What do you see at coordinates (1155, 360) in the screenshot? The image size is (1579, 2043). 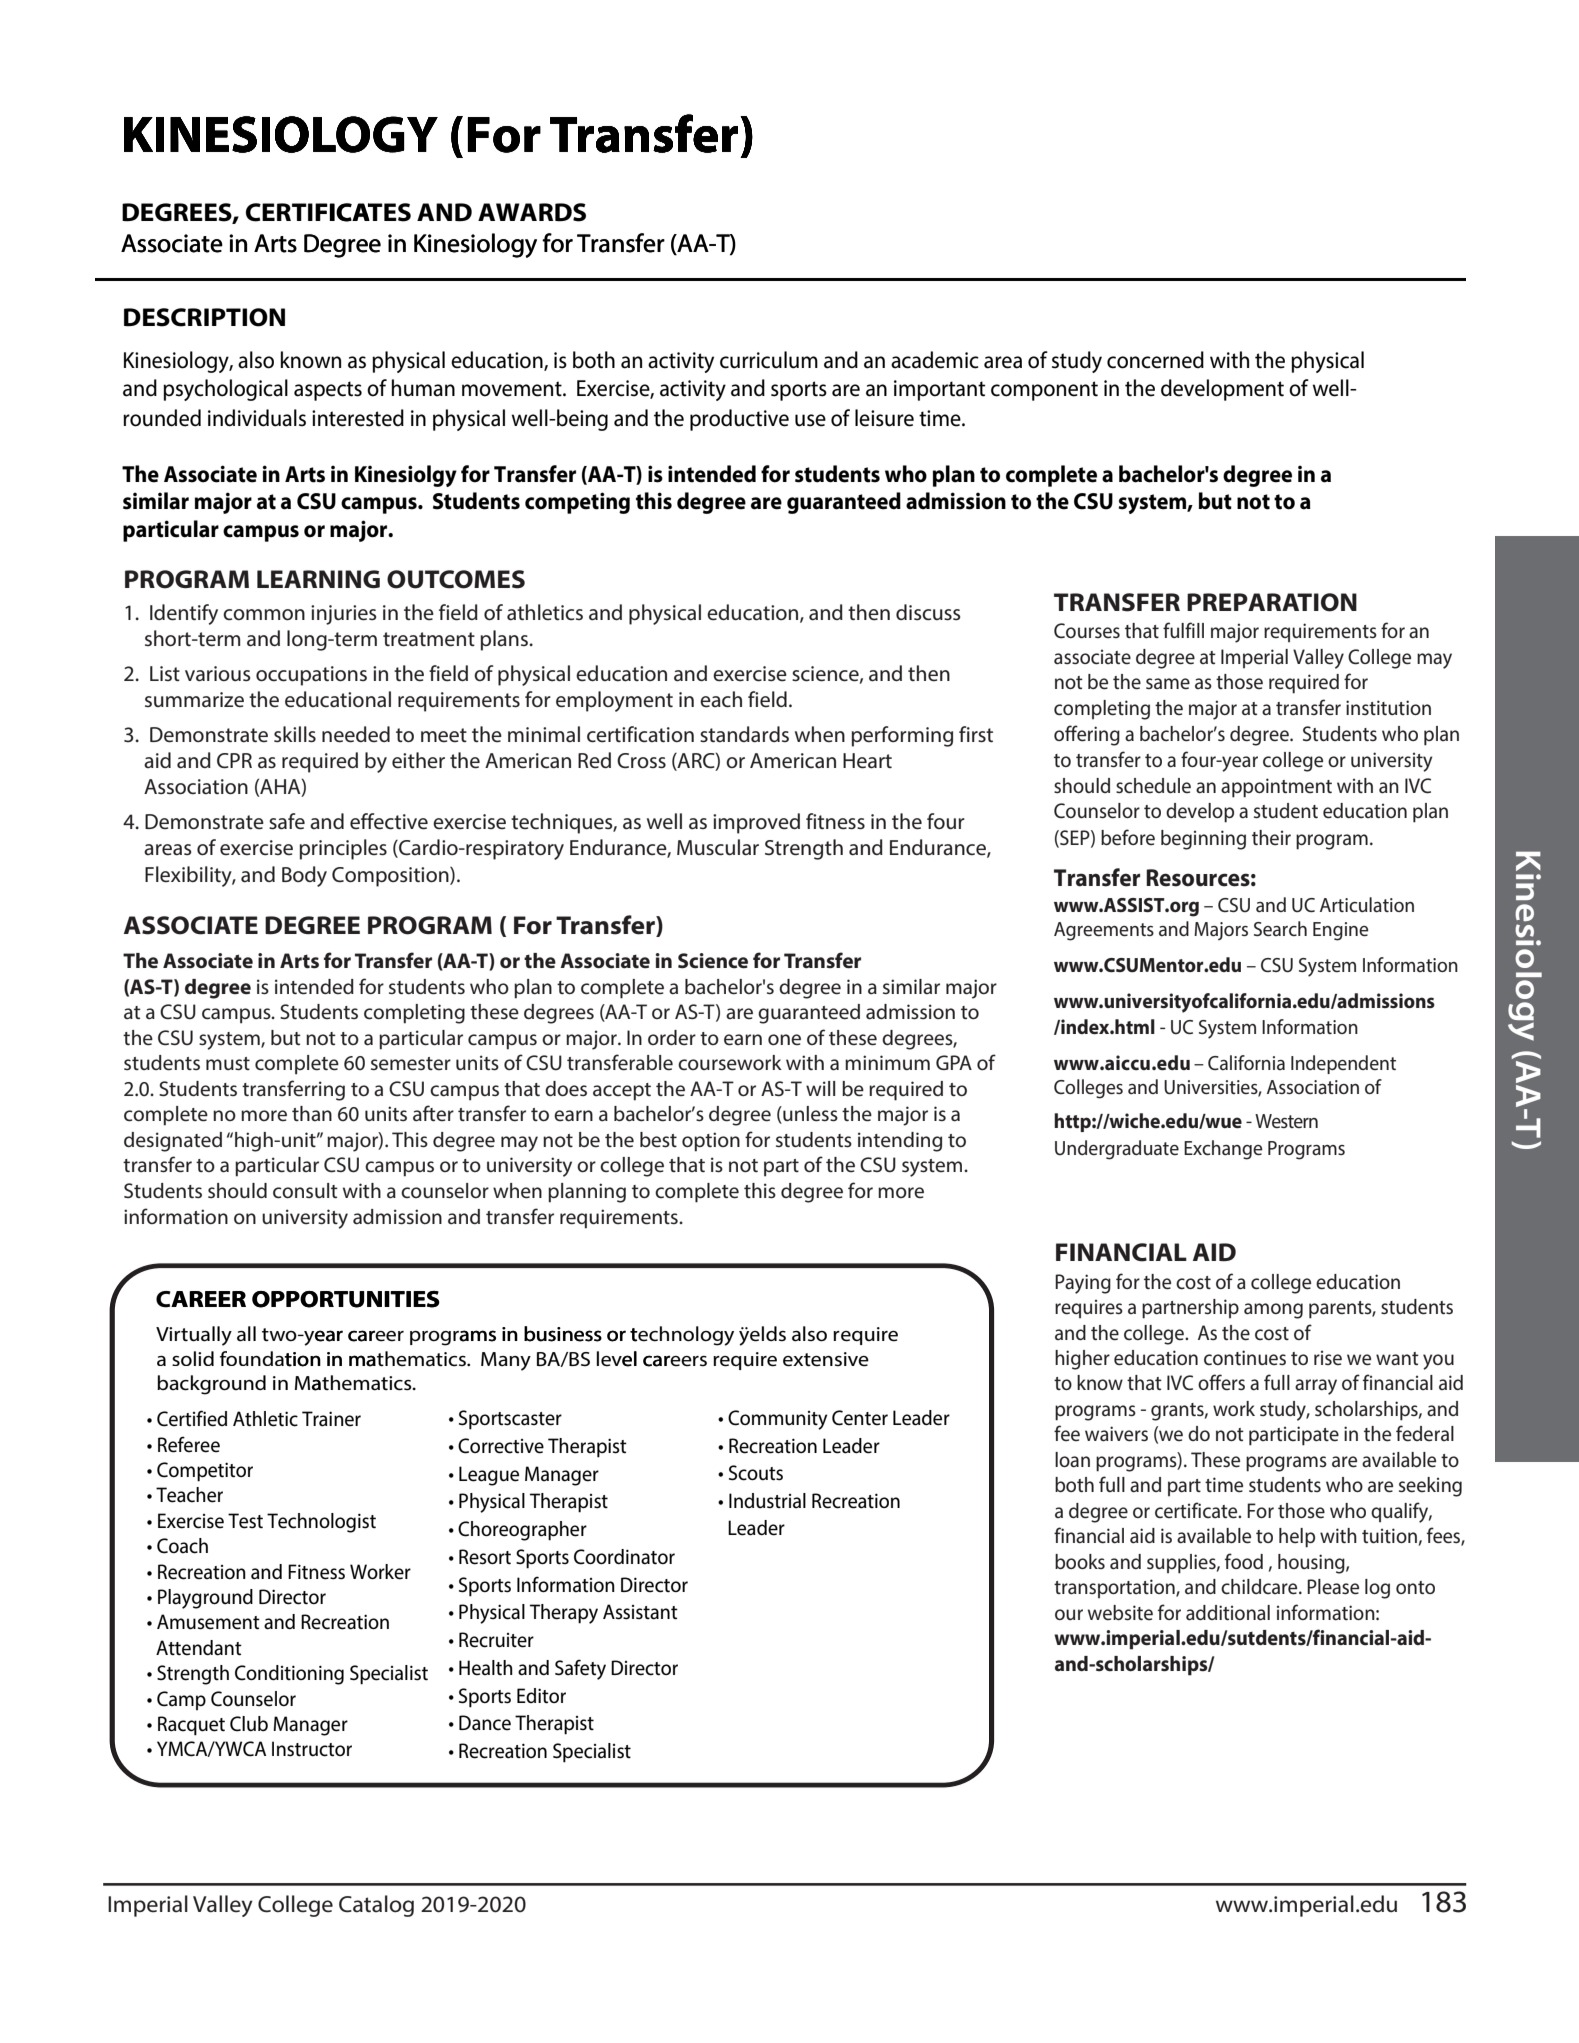 I see `concerned` at bounding box center [1155, 360].
